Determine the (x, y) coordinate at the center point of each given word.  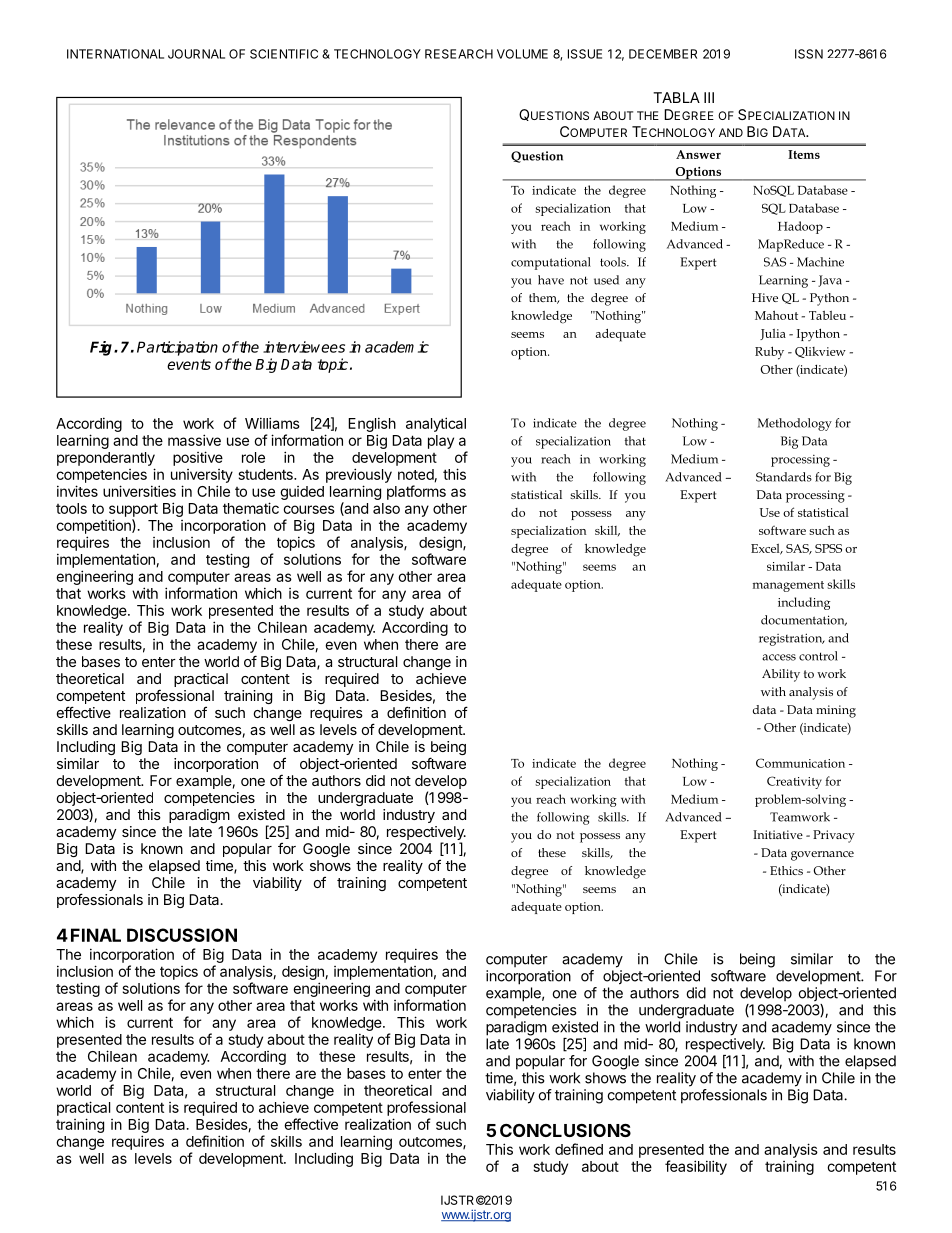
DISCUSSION (182, 935)
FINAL (96, 935)
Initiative (778, 834)
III (709, 97)
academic (397, 347)
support (133, 510)
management (788, 586)
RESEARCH (459, 54)
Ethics (786, 870)
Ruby (769, 353)
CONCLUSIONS (565, 1130)
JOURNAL (196, 54)
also (386, 508)
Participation (177, 348)
